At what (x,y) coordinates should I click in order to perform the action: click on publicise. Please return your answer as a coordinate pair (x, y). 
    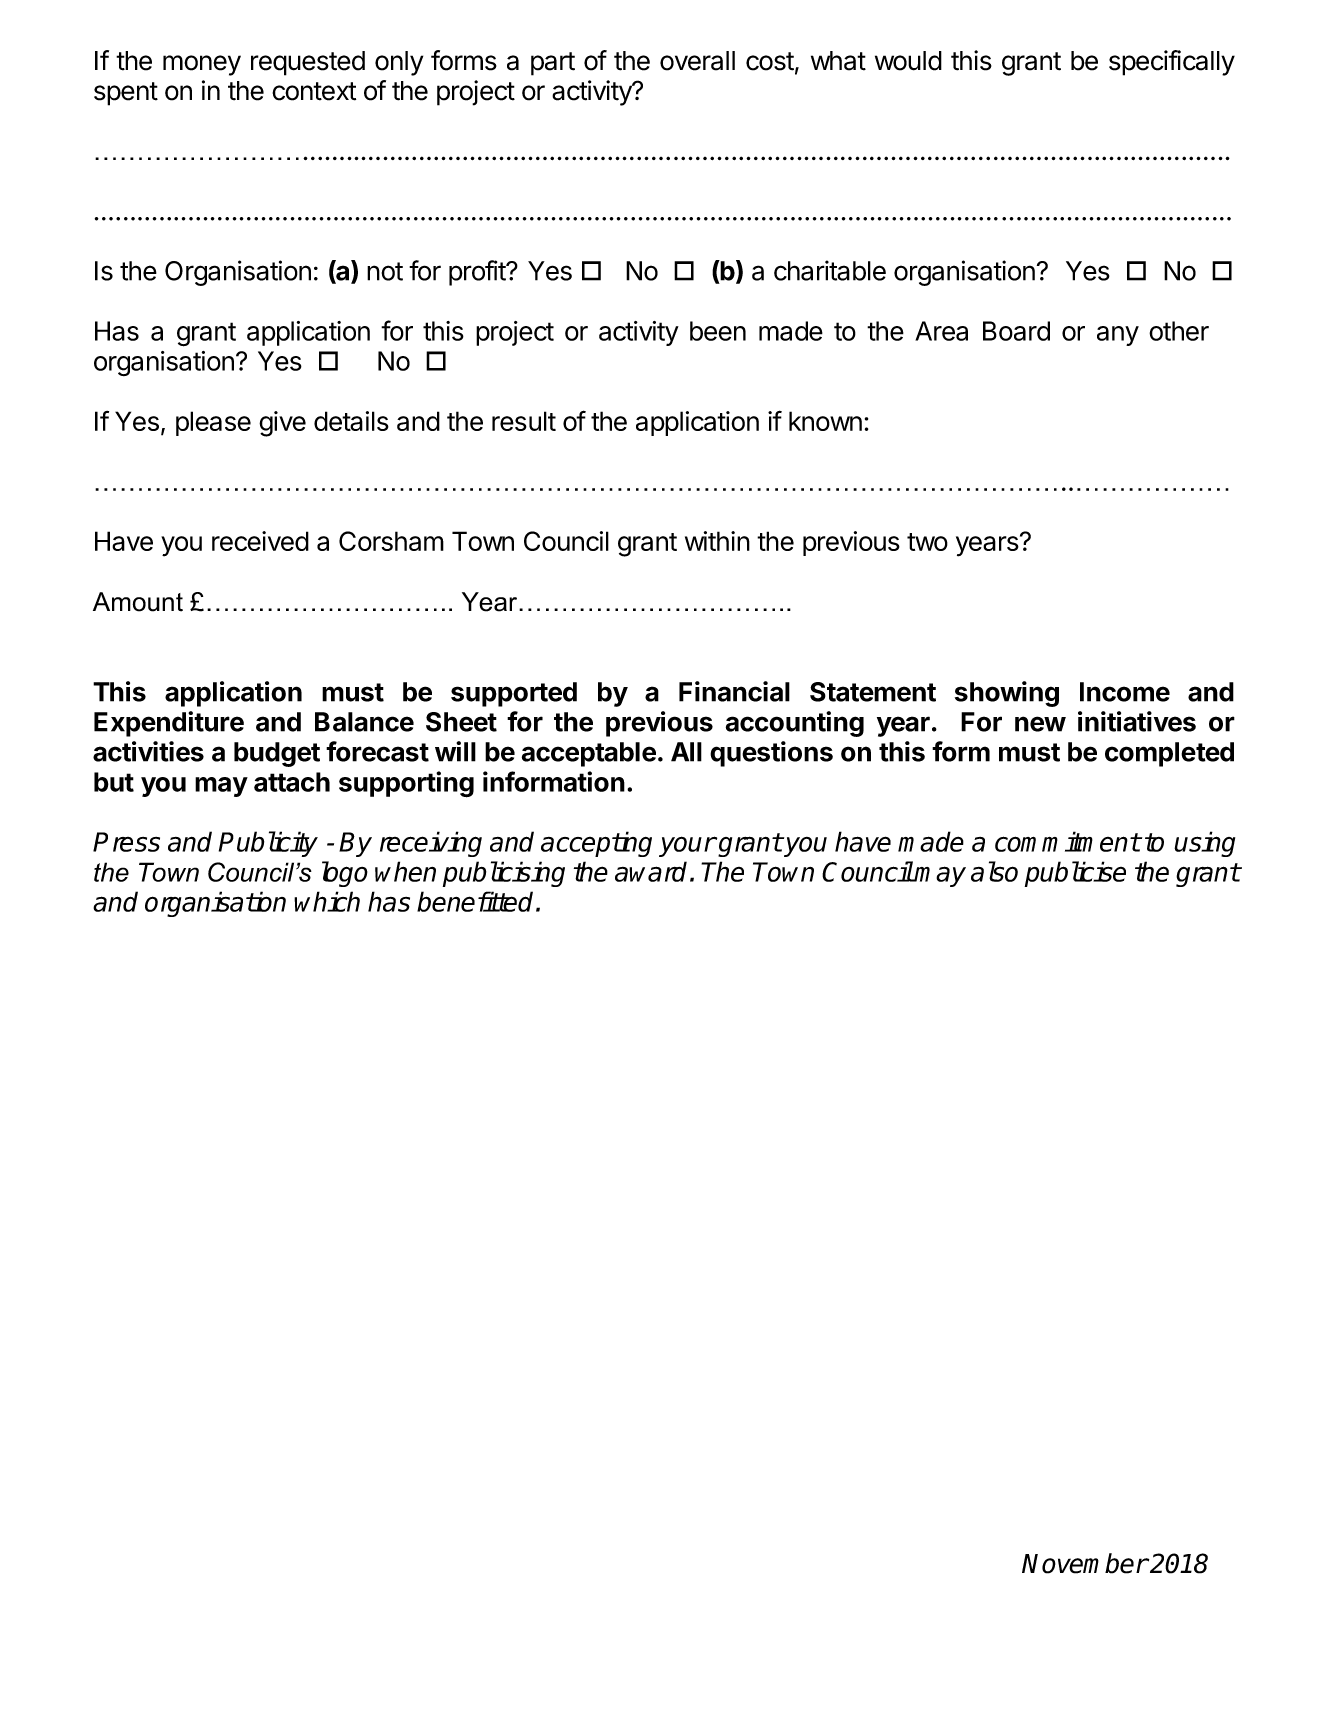
    Looking at the image, I should click on (1075, 874).
